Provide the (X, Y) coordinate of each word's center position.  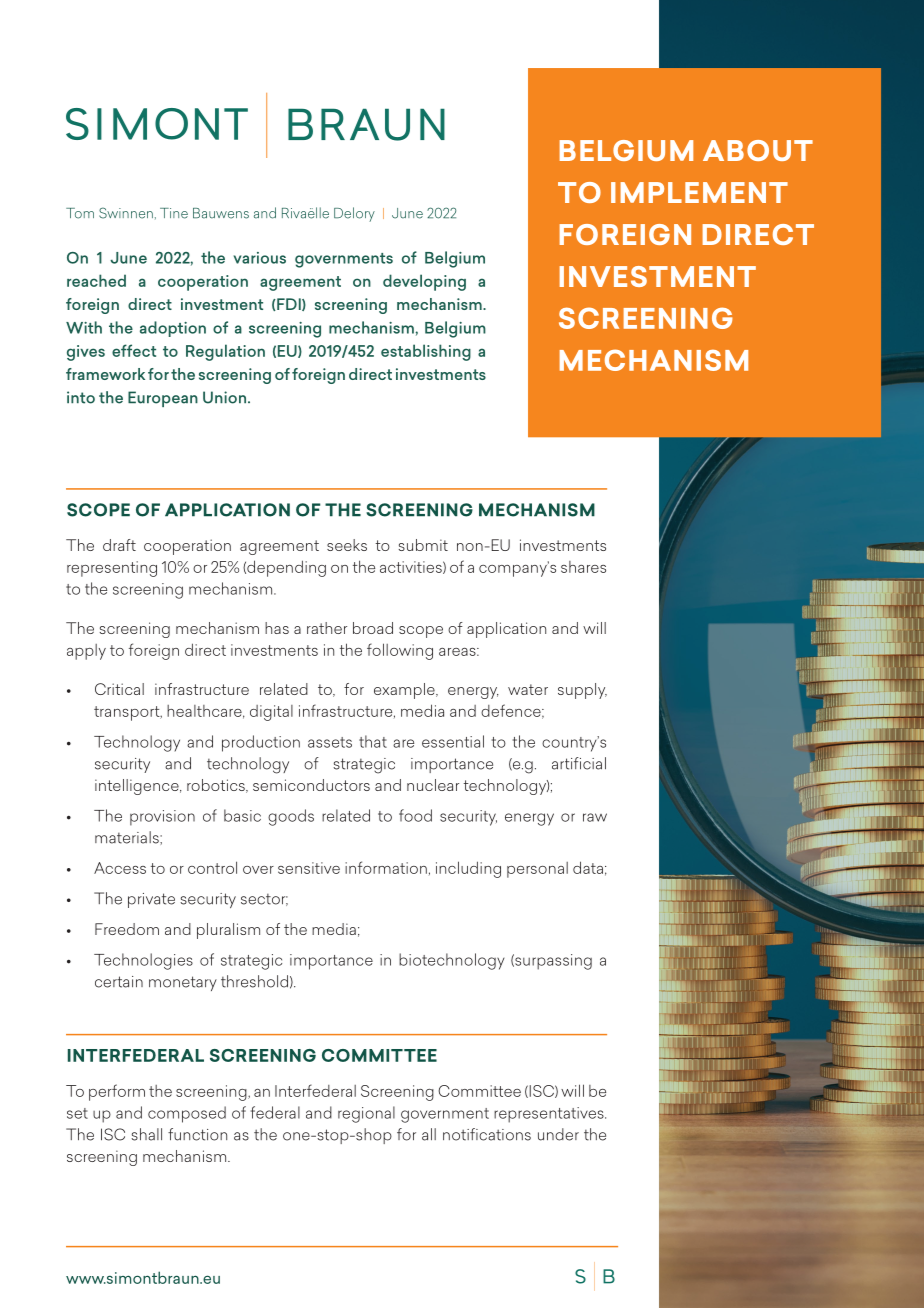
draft (119, 545)
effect (134, 350)
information (386, 867)
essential (453, 741)
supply (582, 691)
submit (423, 545)
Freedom (127, 929)
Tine (174, 213)
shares (583, 567)
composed (187, 1114)
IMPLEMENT (699, 192)
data (588, 867)
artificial (579, 763)
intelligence (138, 787)
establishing (426, 352)
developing (424, 282)
